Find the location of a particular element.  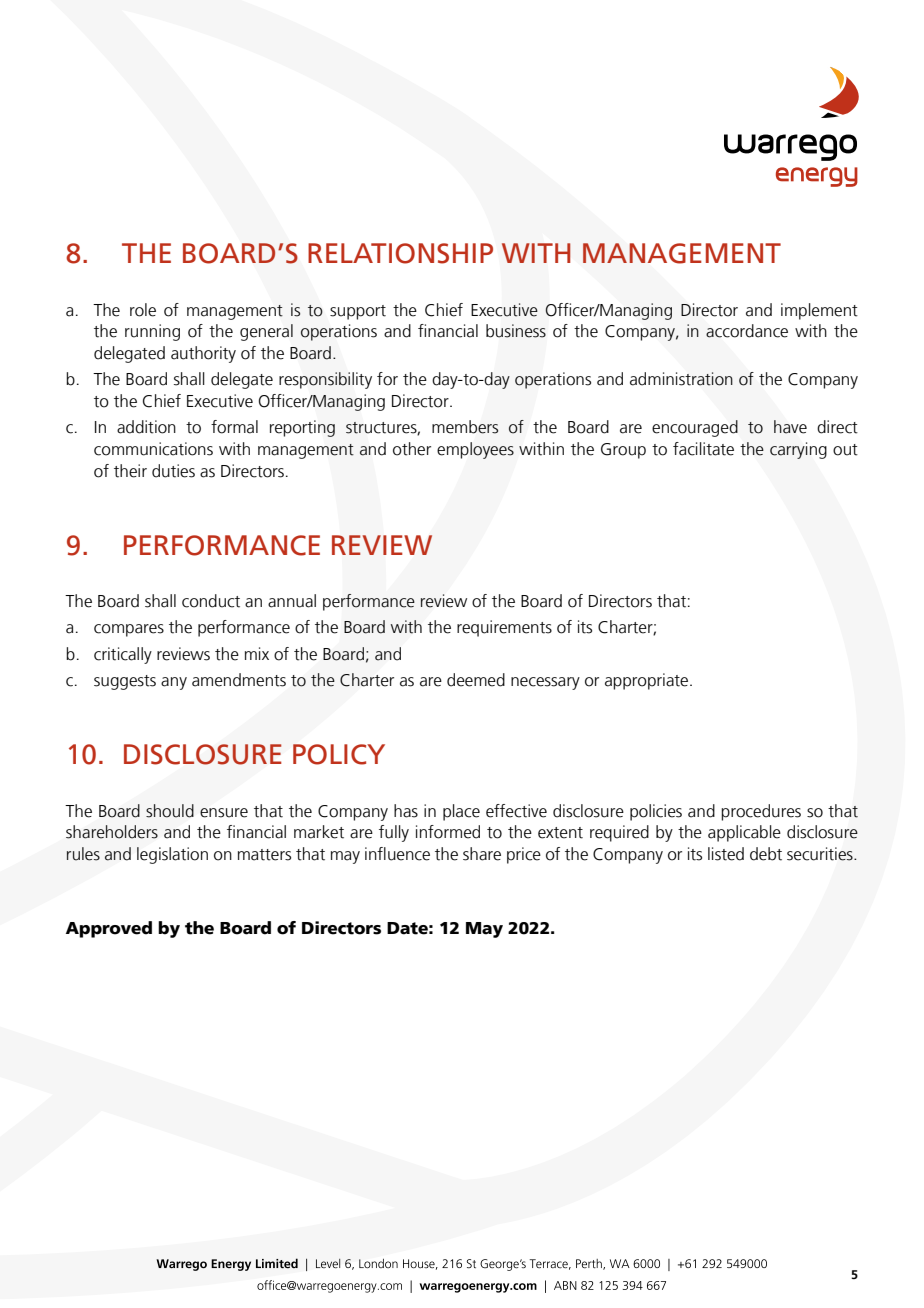

RELATIONSHIP is located at coordinates (400, 253).
